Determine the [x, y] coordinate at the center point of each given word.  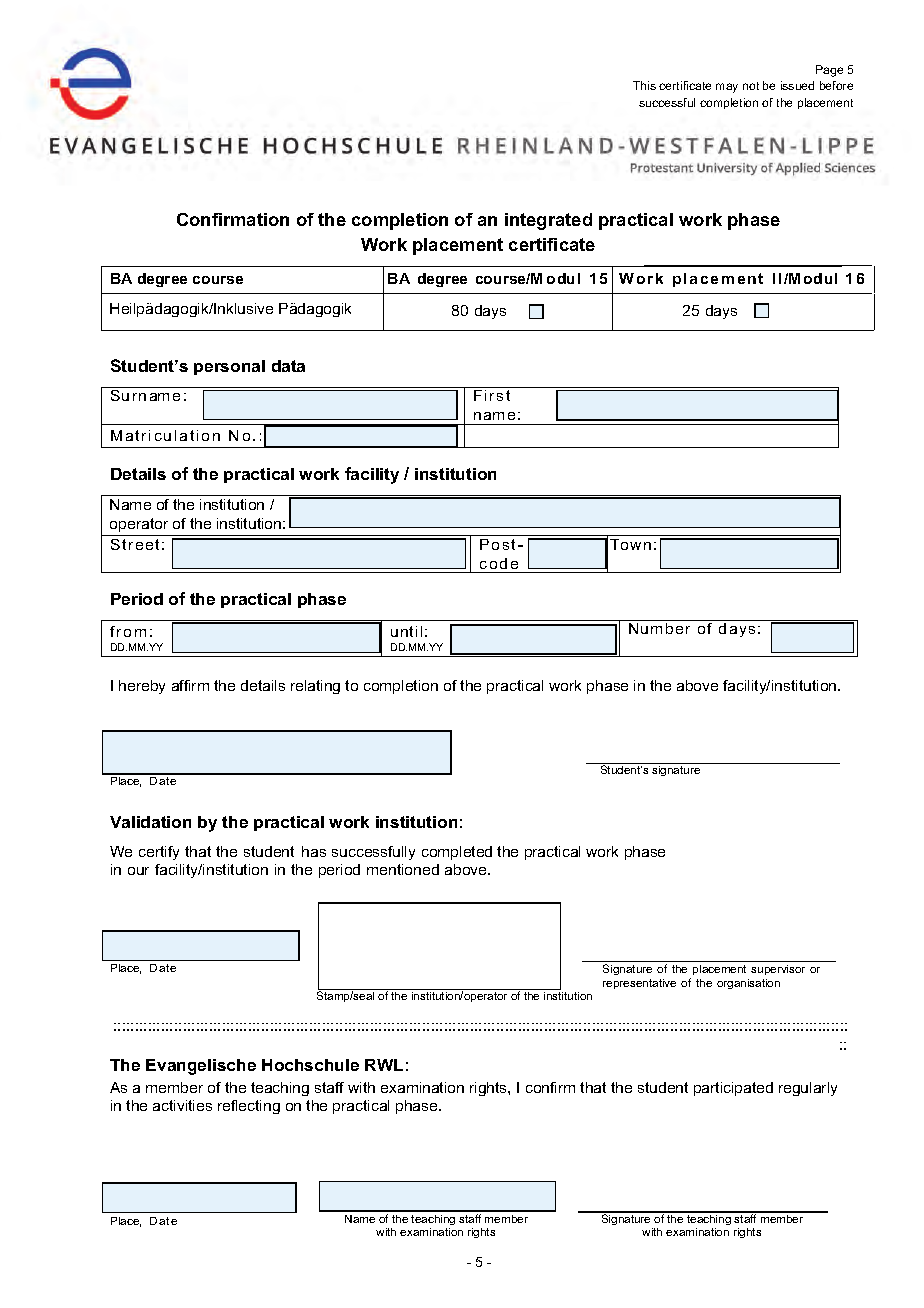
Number [659, 628]
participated [733, 1089]
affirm [190, 685]
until [406, 631]
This [644, 85]
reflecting [249, 1107]
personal [229, 367]
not [751, 86]
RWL [384, 1065]
